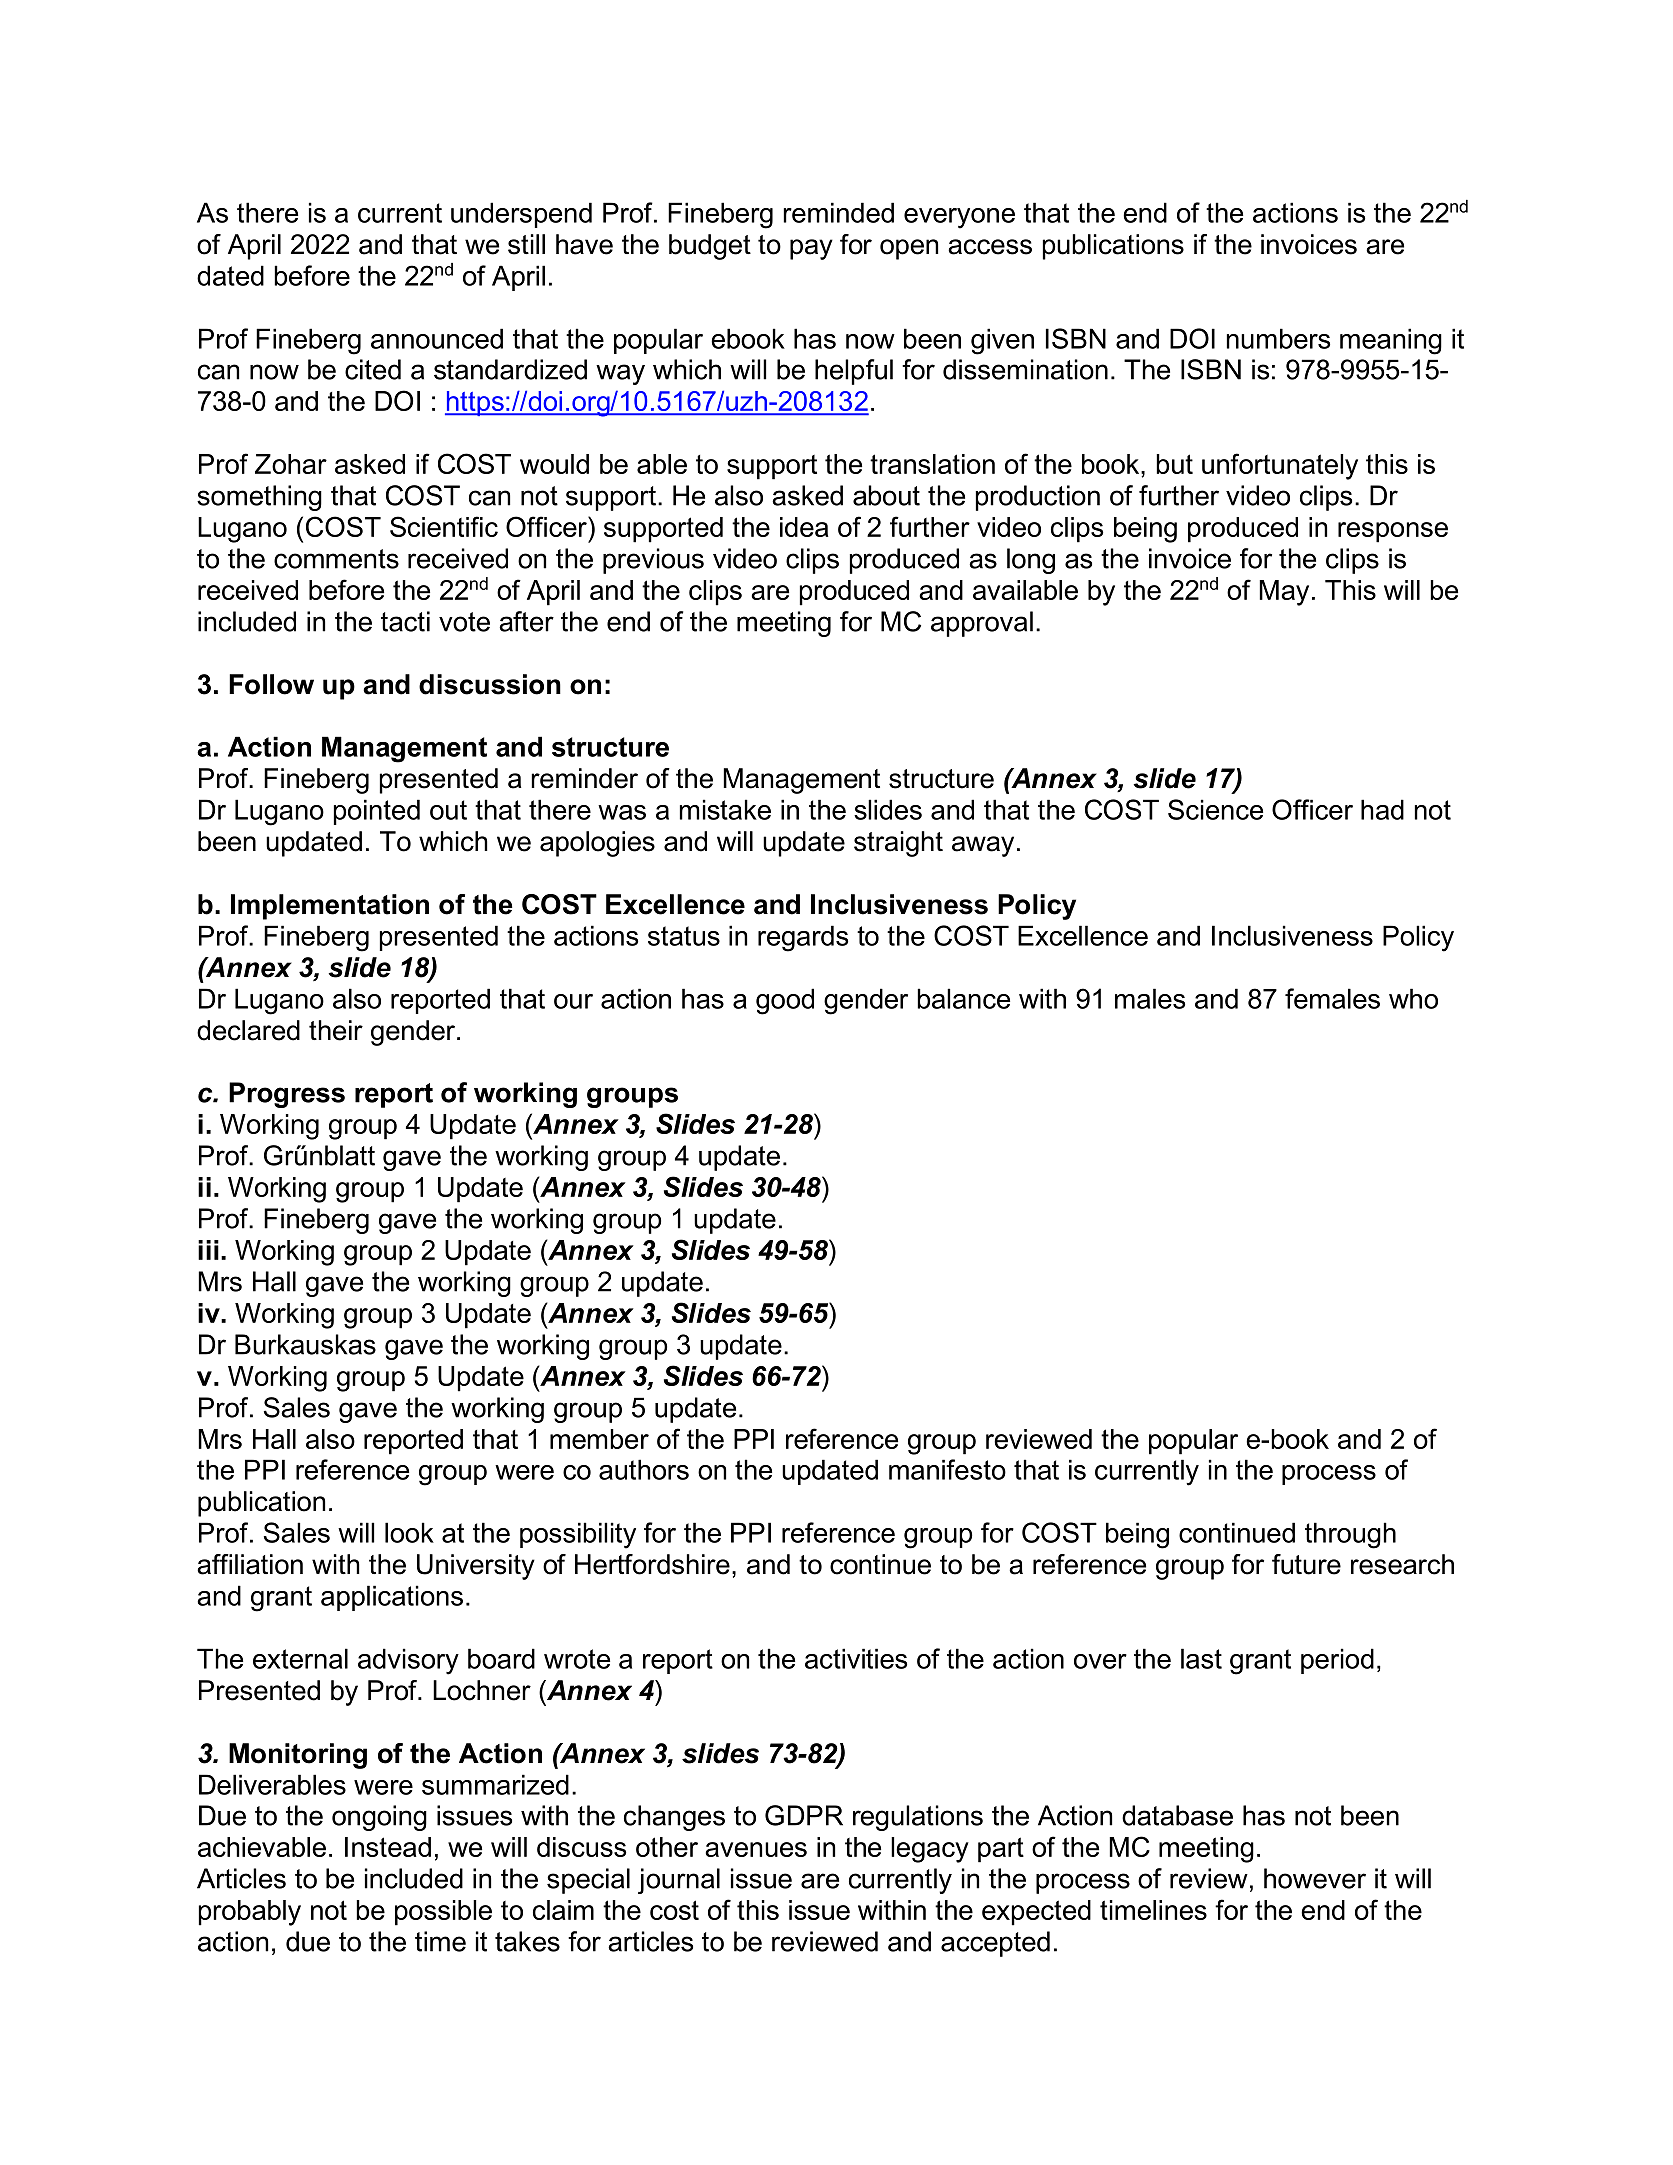 The height and width of the screenshot is (2165, 1673). I want to click on comments, so click(336, 559).
